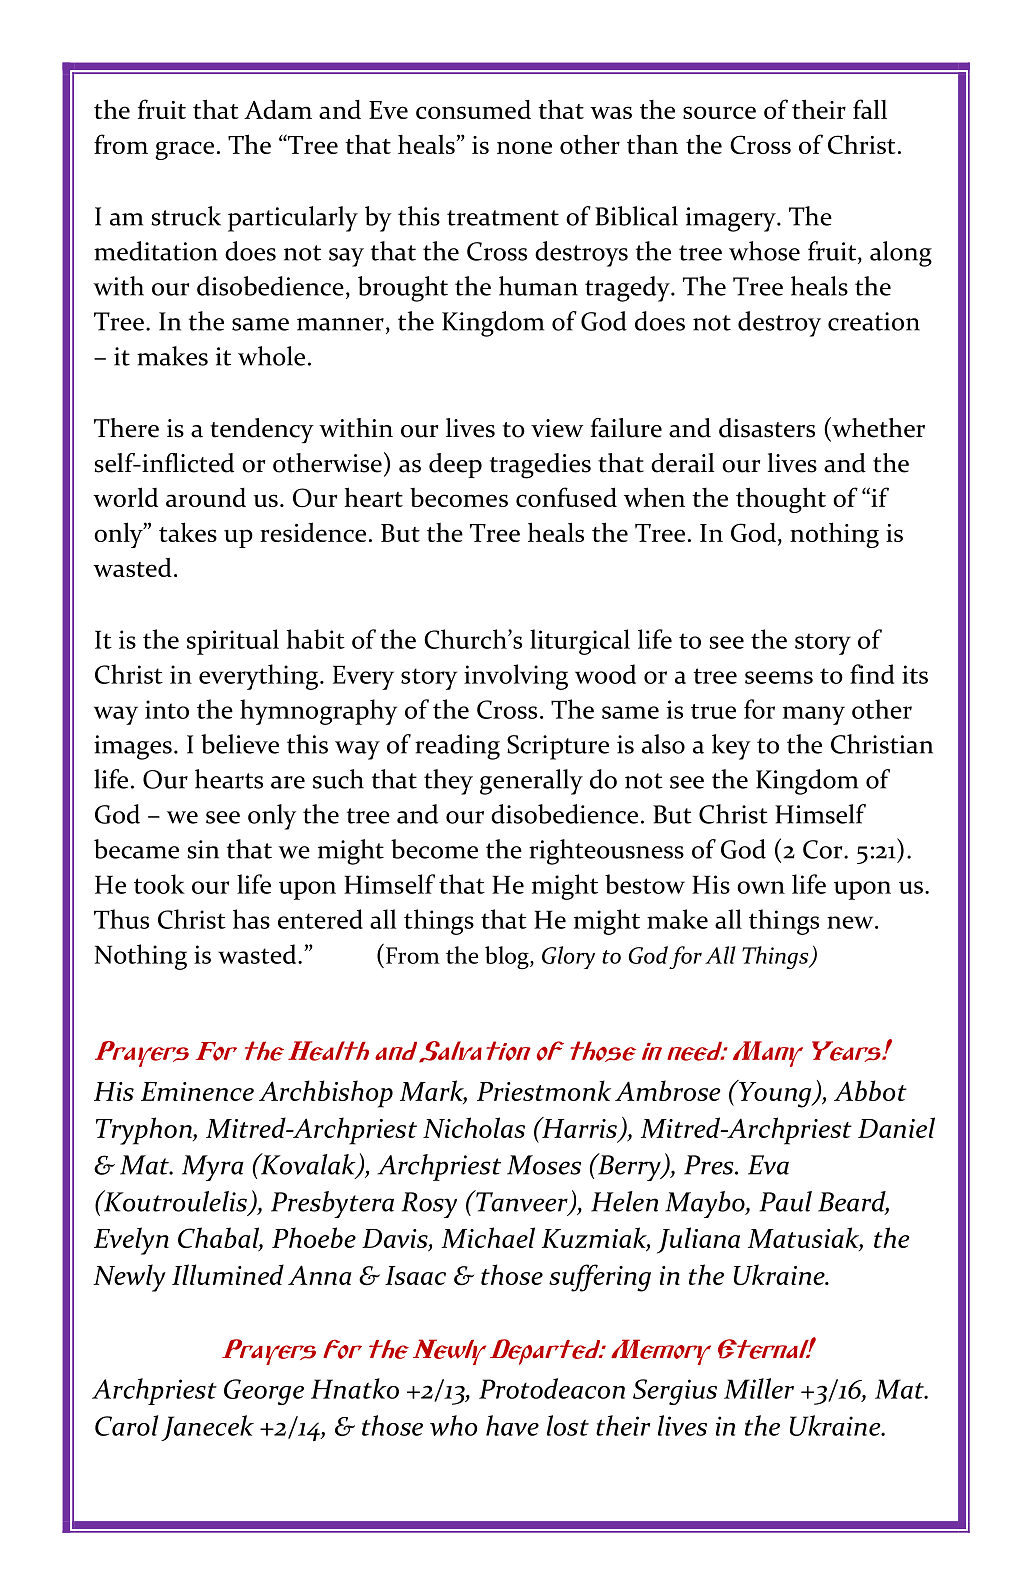  What do you see at coordinates (531, 782) in the screenshot?
I see `generally` at bounding box center [531, 782].
